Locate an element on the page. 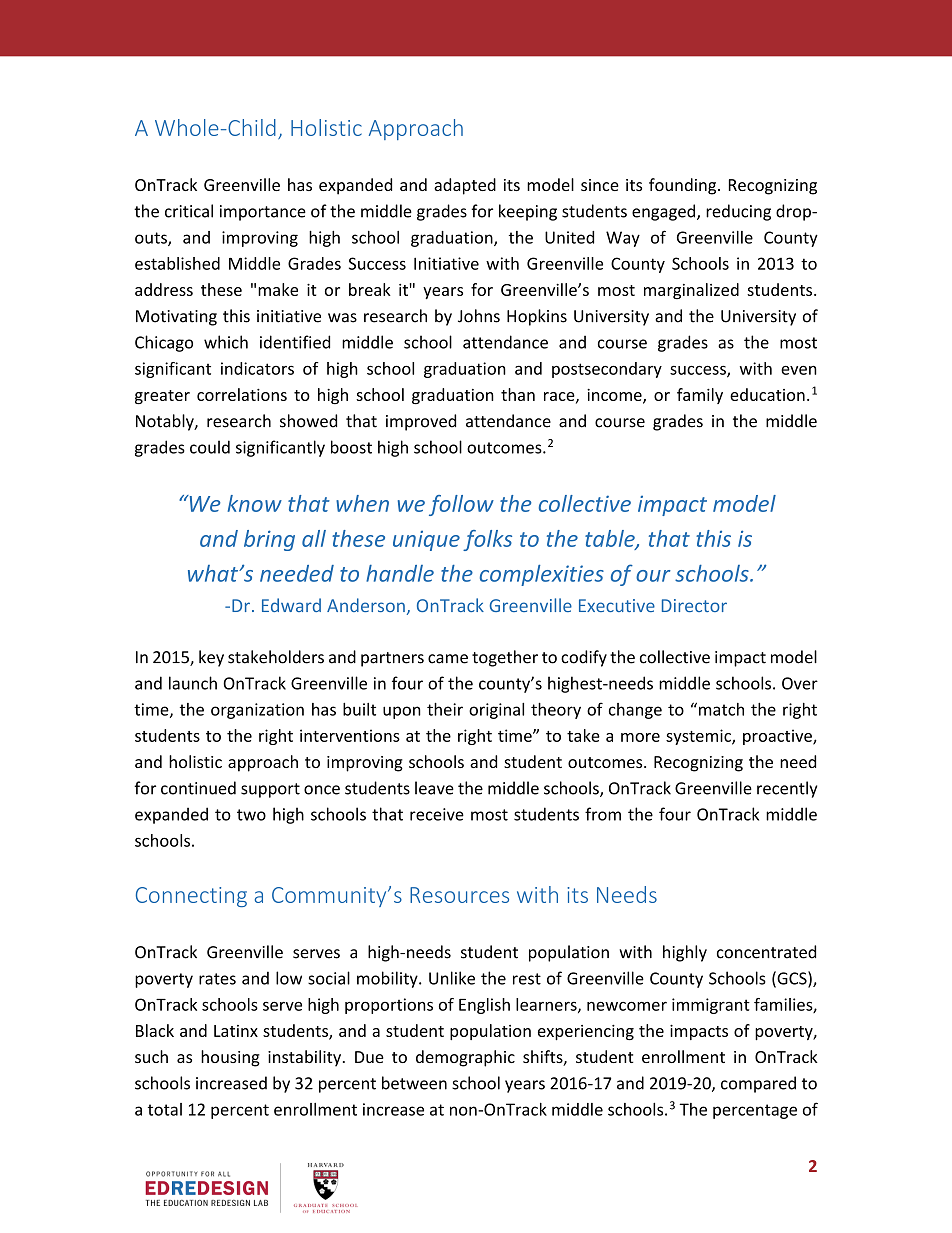  continued is located at coordinates (198, 788).
